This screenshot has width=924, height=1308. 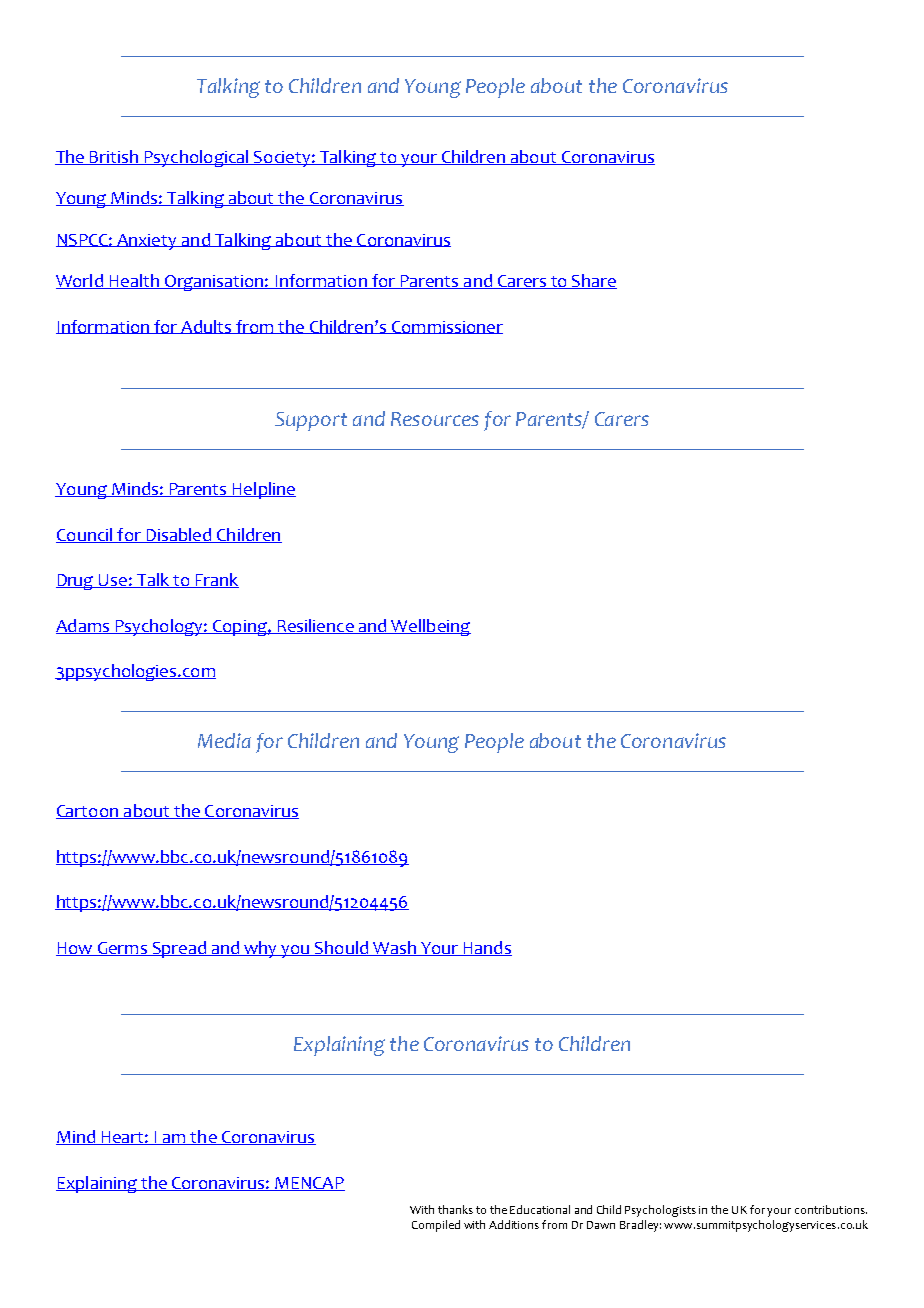 What do you see at coordinates (84, 626) in the screenshot?
I see `Adams` at bounding box center [84, 626].
